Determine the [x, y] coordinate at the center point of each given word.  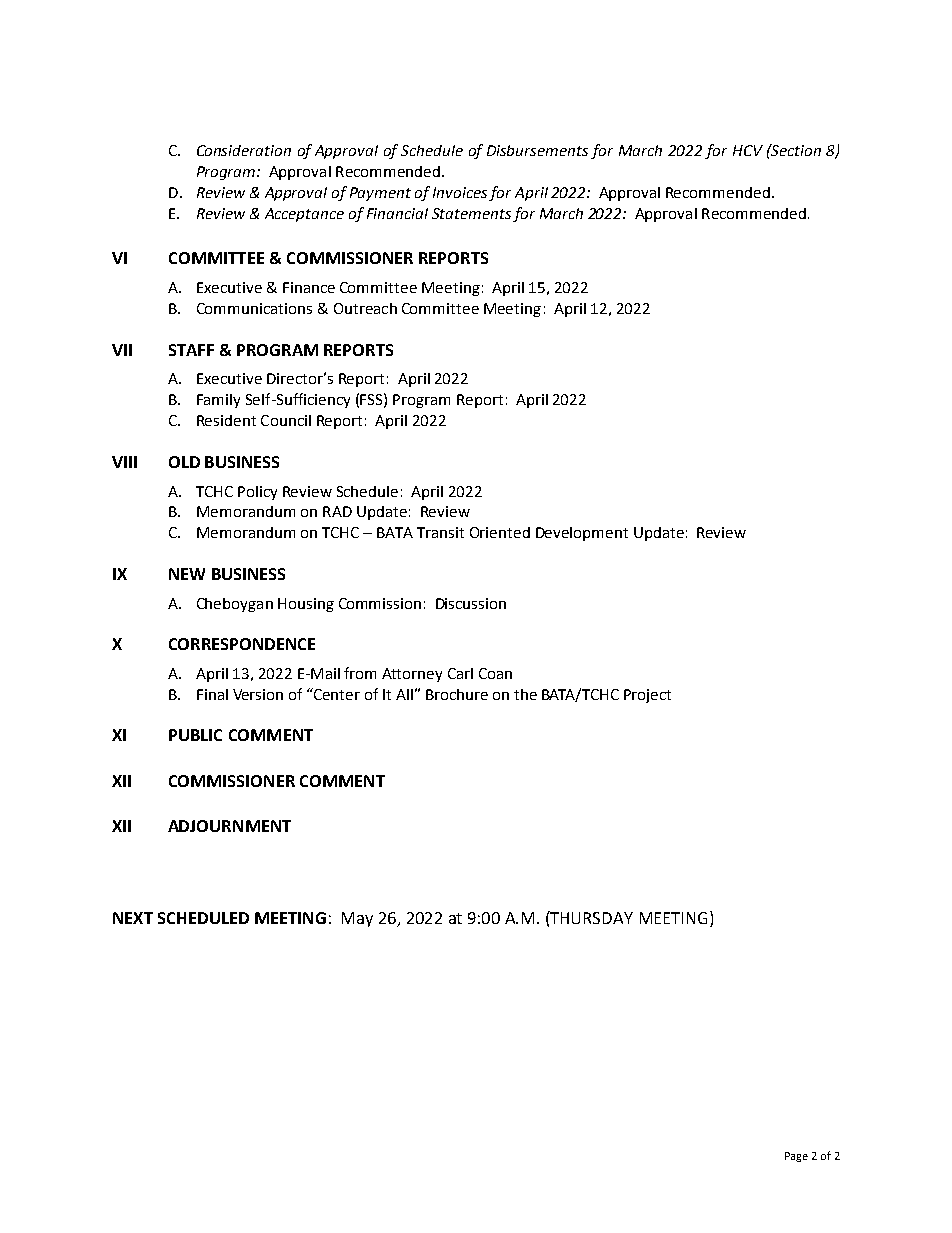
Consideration [244, 150]
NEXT [133, 918]
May [357, 919]
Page [796, 1157]
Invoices [460, 192]
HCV [748, 150]
